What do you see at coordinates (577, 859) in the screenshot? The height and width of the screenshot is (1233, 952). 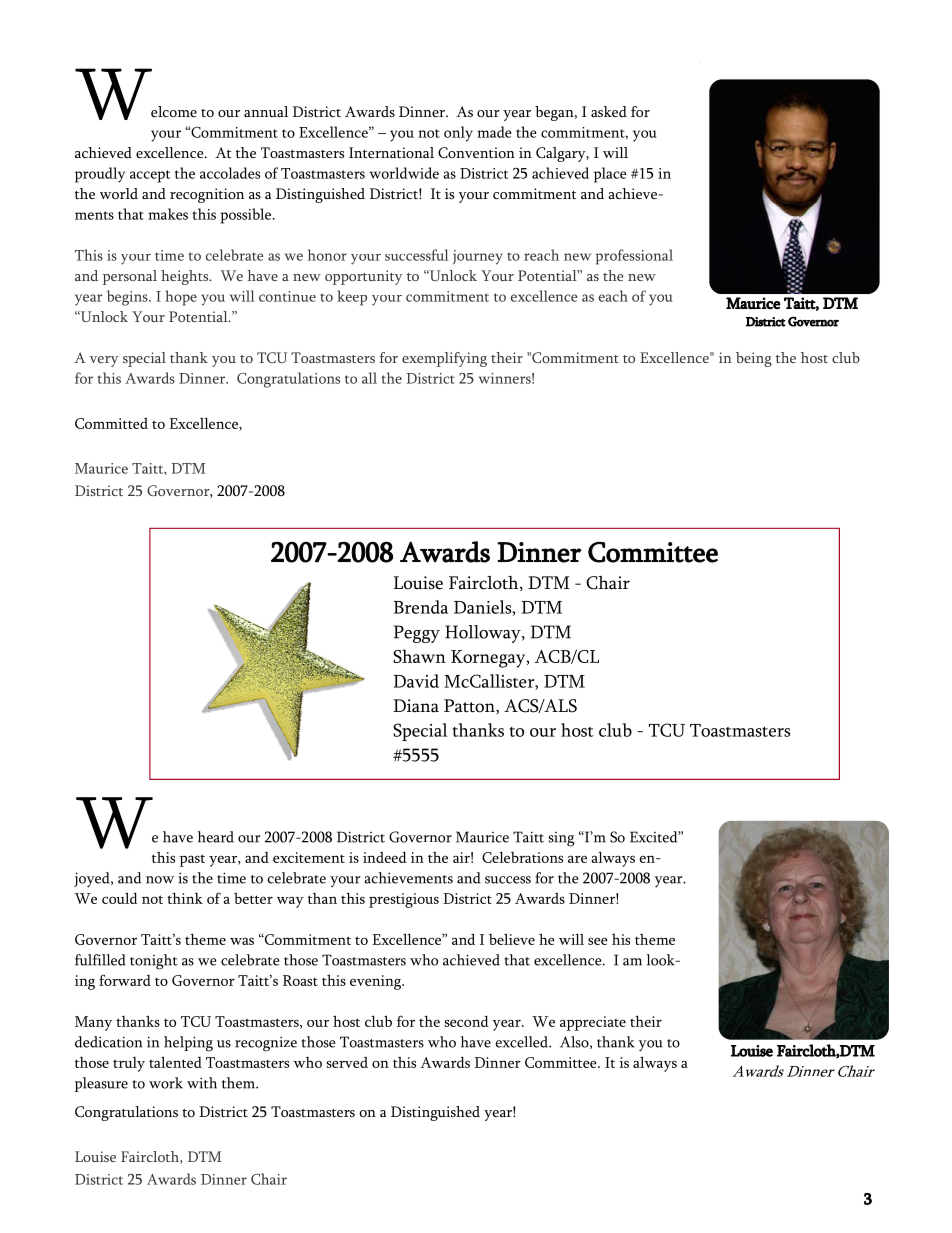 I see `are` at bounding box center [577, 859].
